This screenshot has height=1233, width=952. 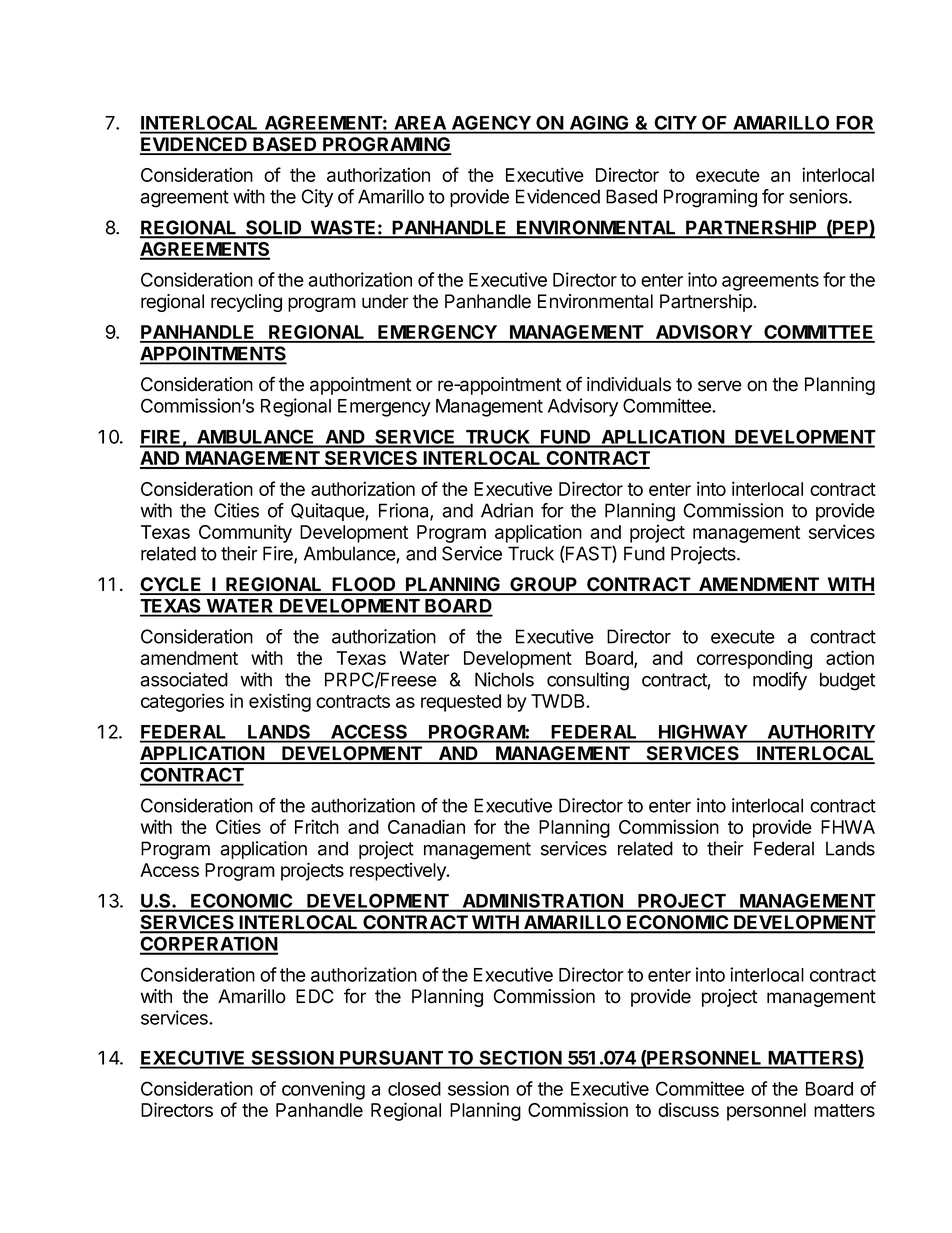 I want to click on closed, so click(x=414, y=1089).
